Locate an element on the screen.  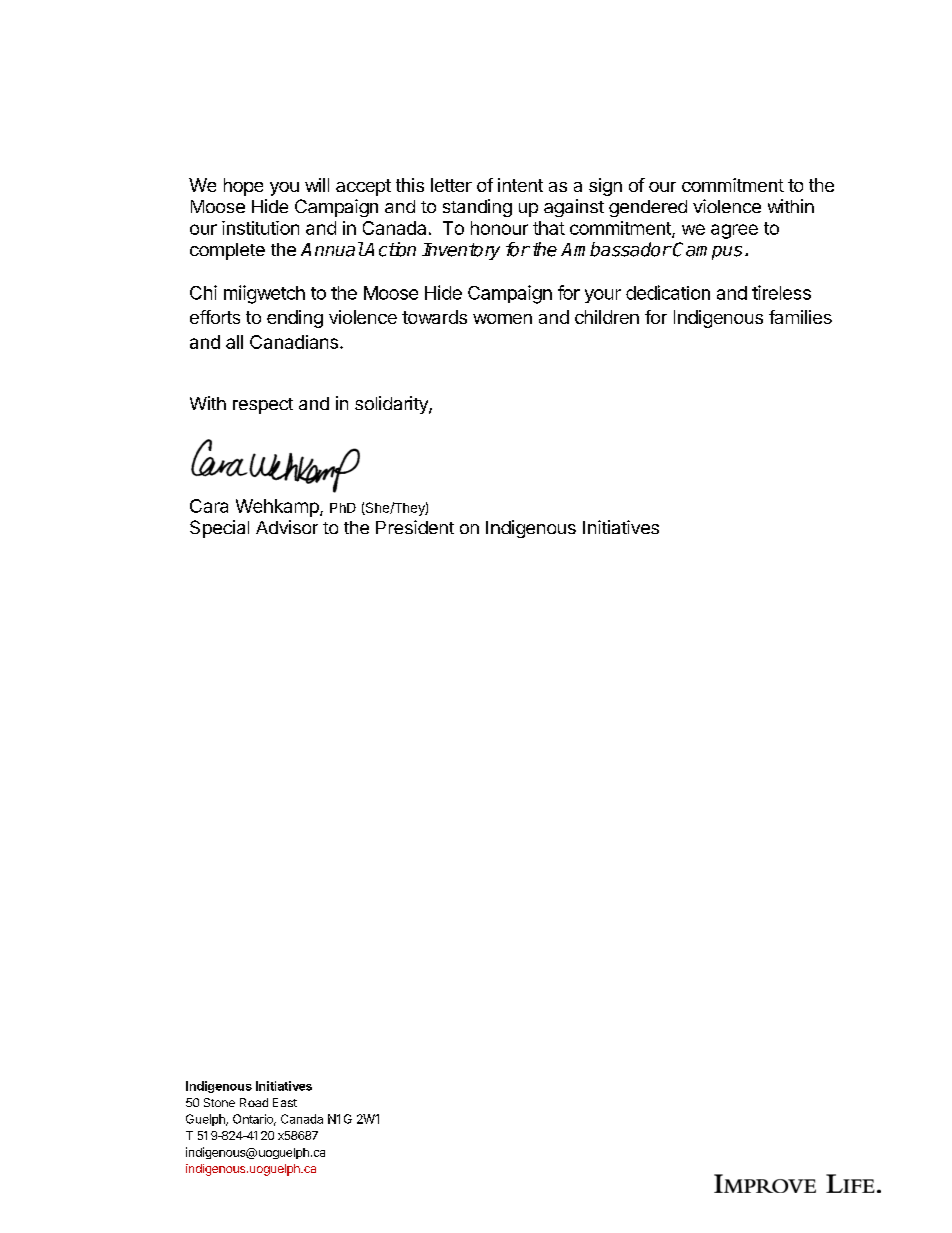
President is located at coordinates (415, 527).
